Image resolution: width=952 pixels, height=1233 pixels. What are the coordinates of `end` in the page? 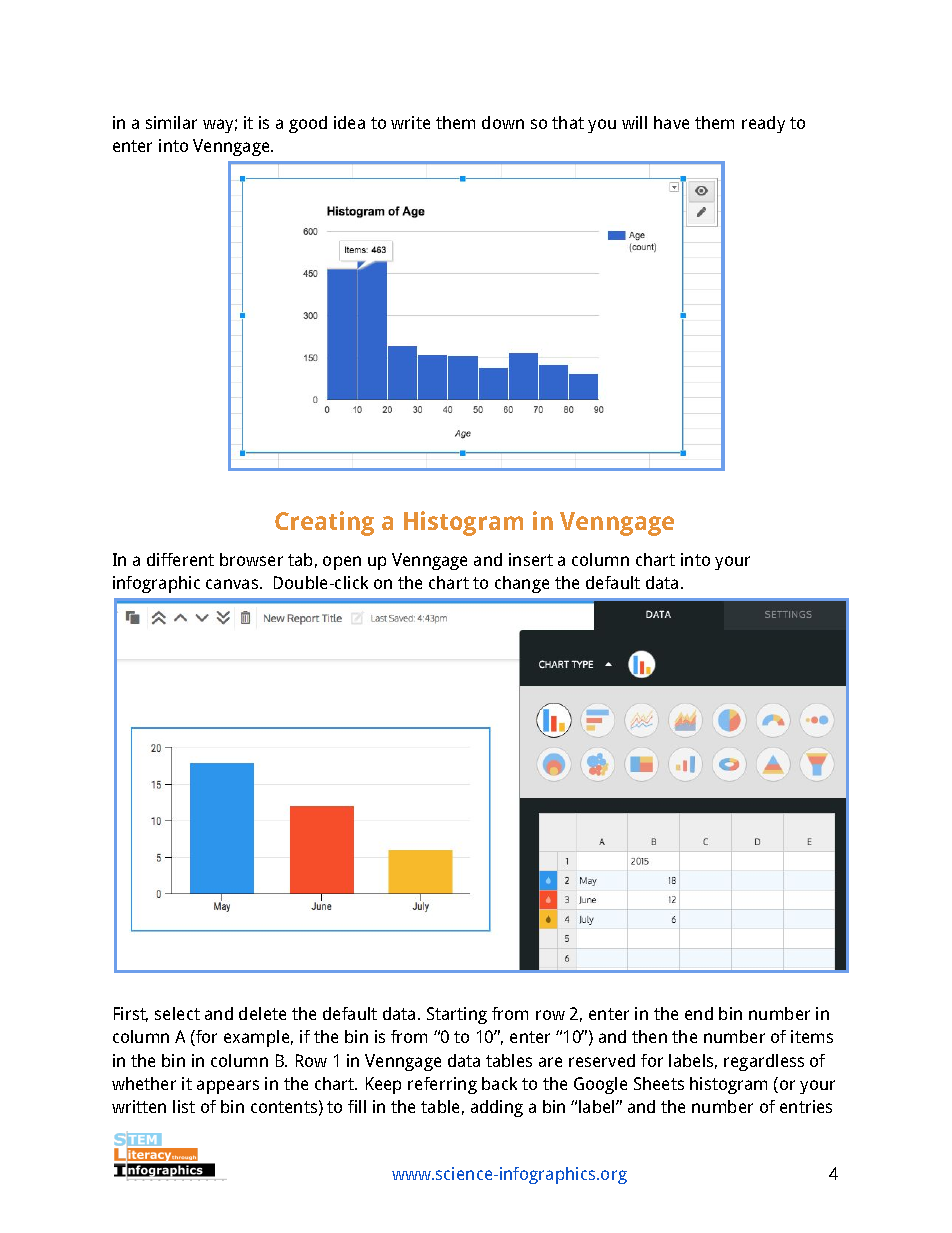 It's located at (699, 1013).
